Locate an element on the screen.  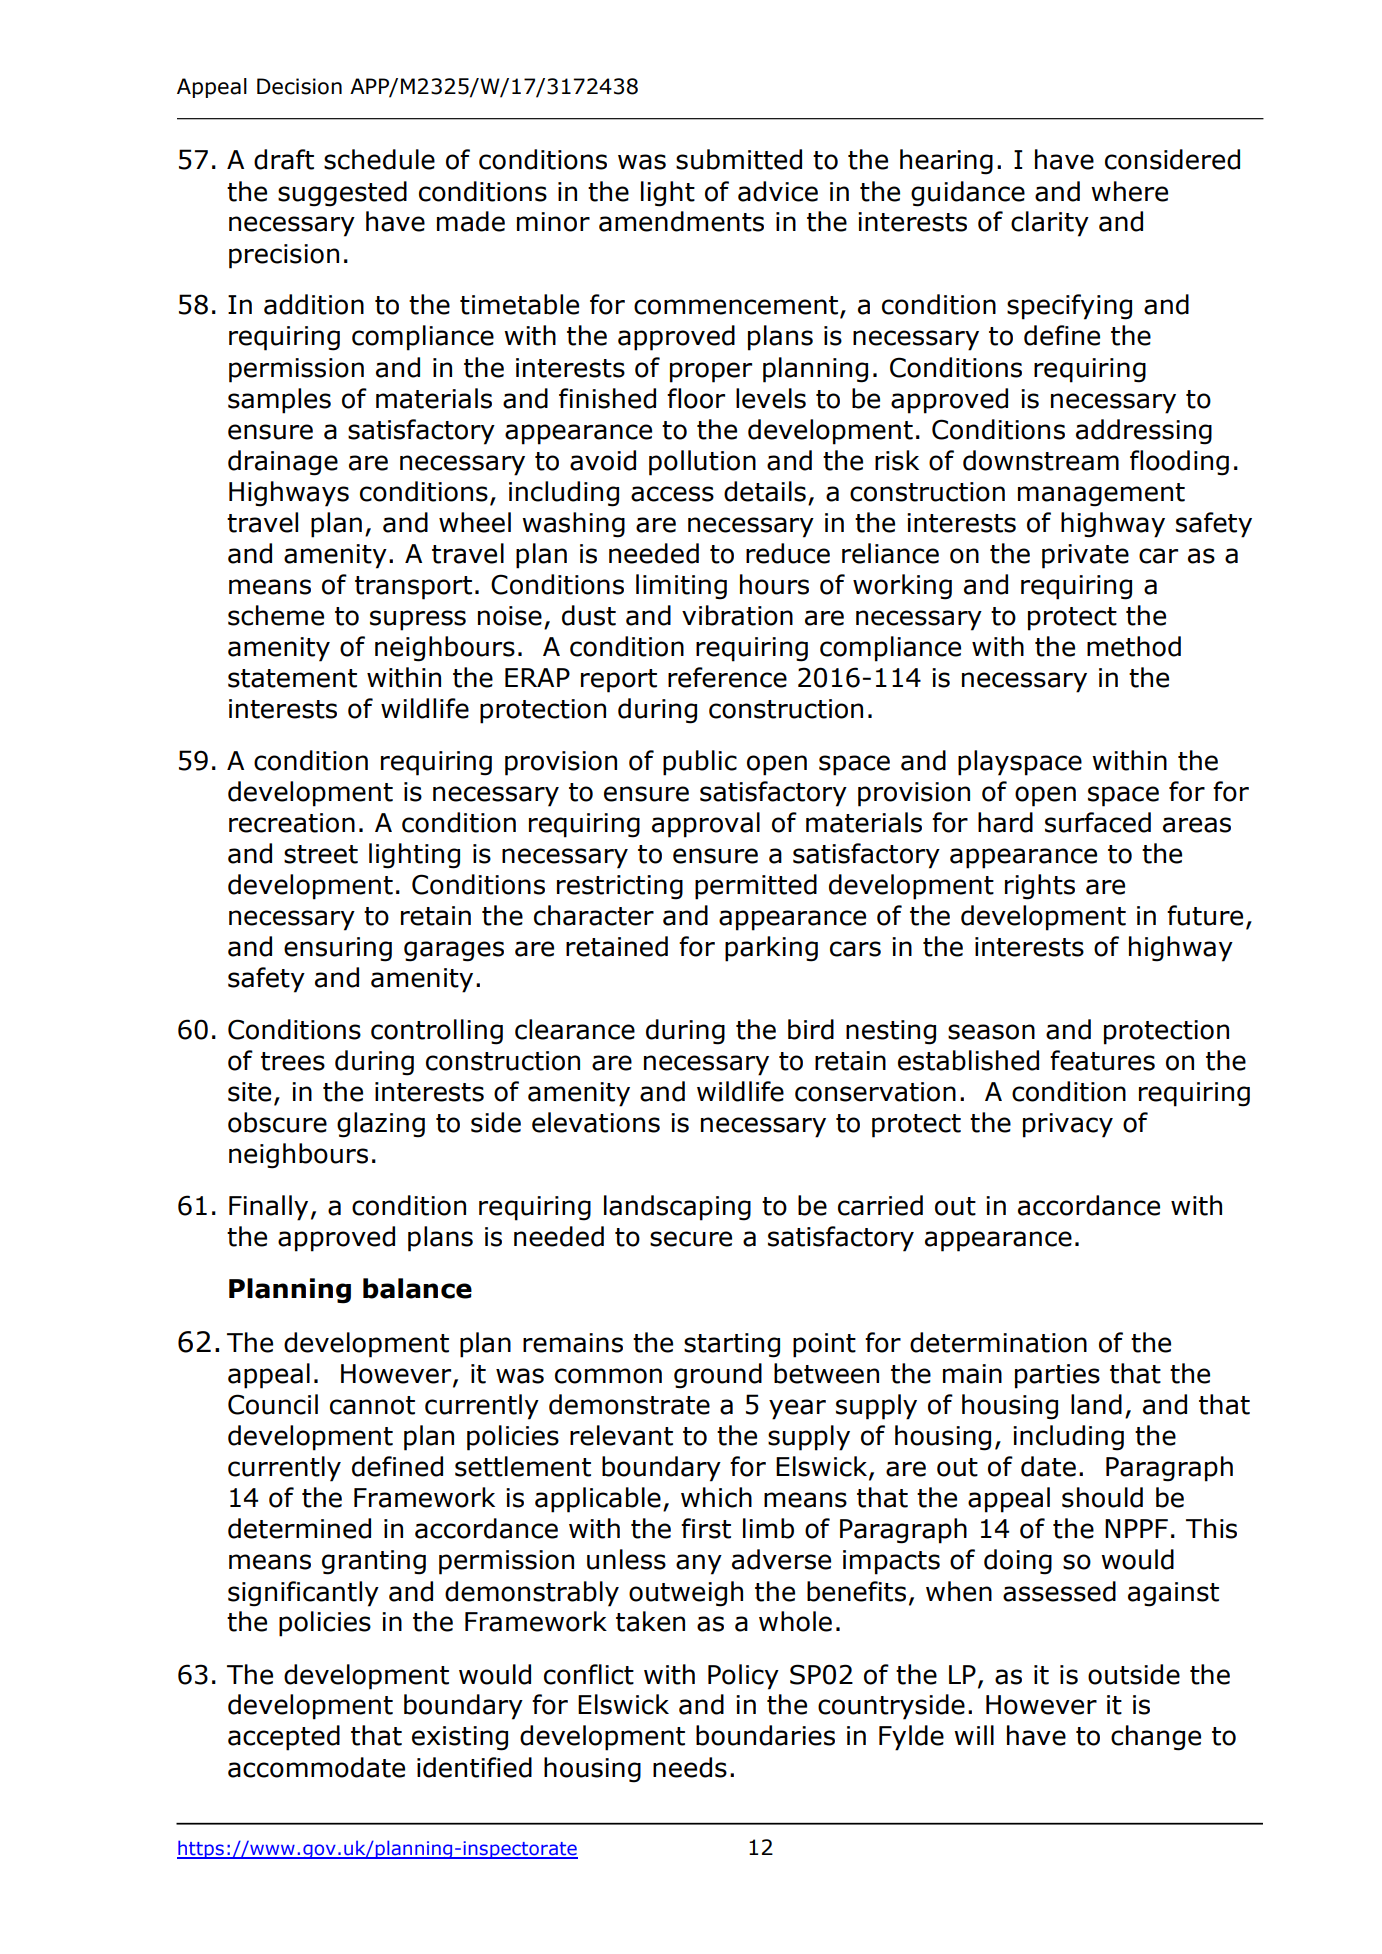
schedule is located at coordinates (379, 159).
